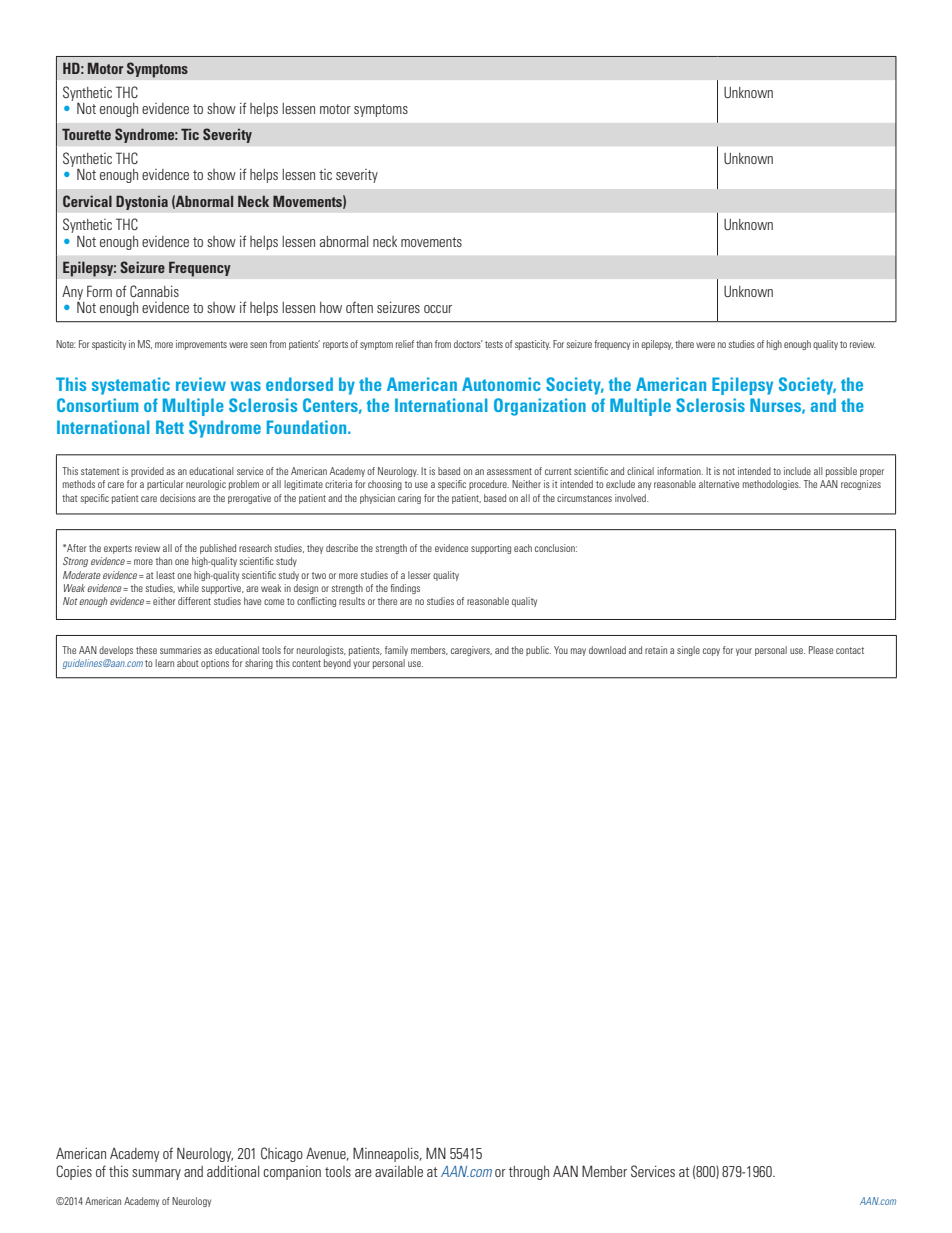 This screenshot has width=952, height=1233. What do you see at coordinates (164, 663) in the screenshot?
I see `learn` at bounding box center [164, 663].
